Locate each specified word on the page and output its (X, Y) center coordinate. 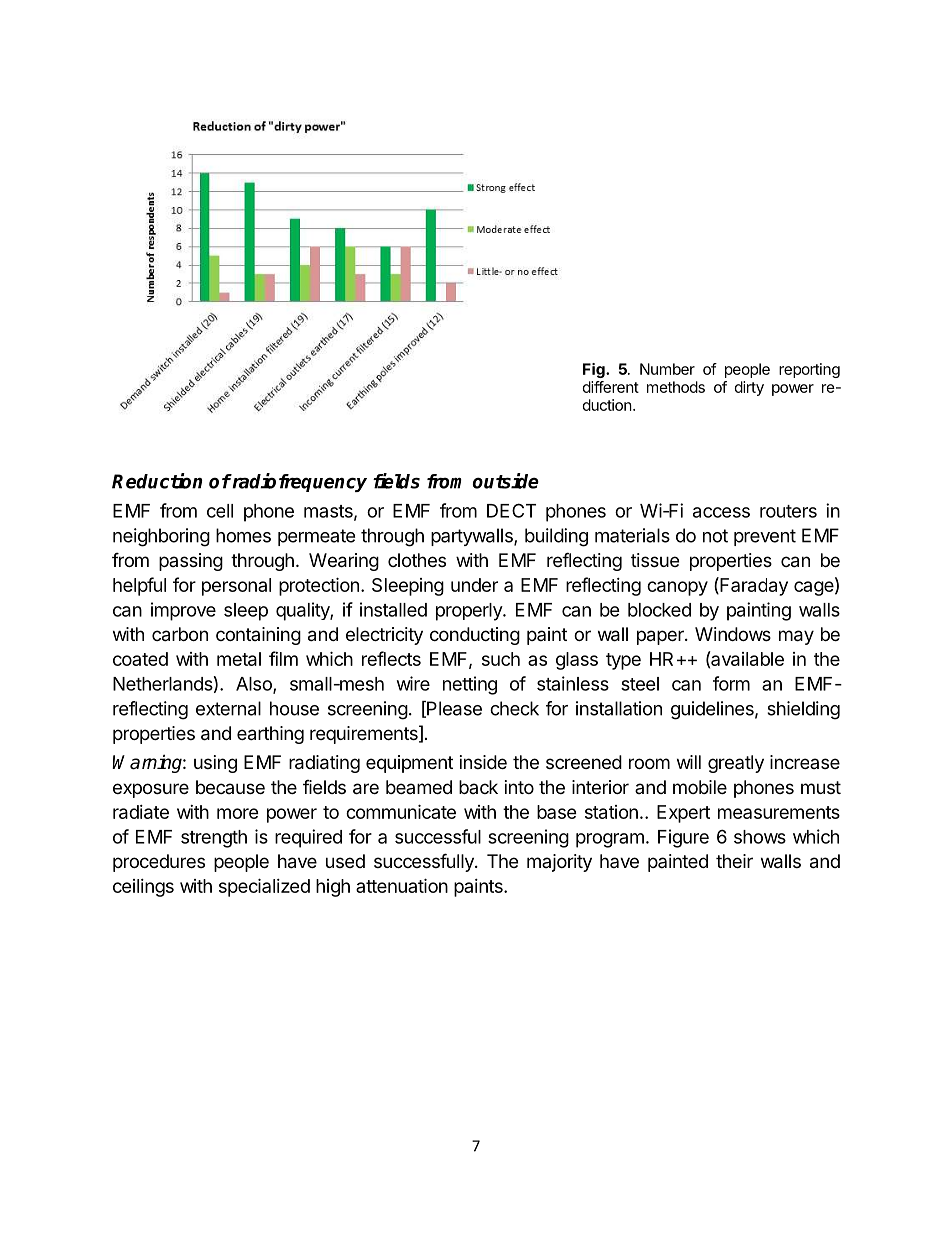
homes (243, 535)
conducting (475, 636)
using (215, 764)
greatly (736, 764)
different (611, 387)
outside (506, 481)
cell (220, 511)
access (721, 512)
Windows (733, 634)
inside (483, 762)
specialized (264, 887)
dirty (749, 388)
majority (559, 863)
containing (258, 636)
